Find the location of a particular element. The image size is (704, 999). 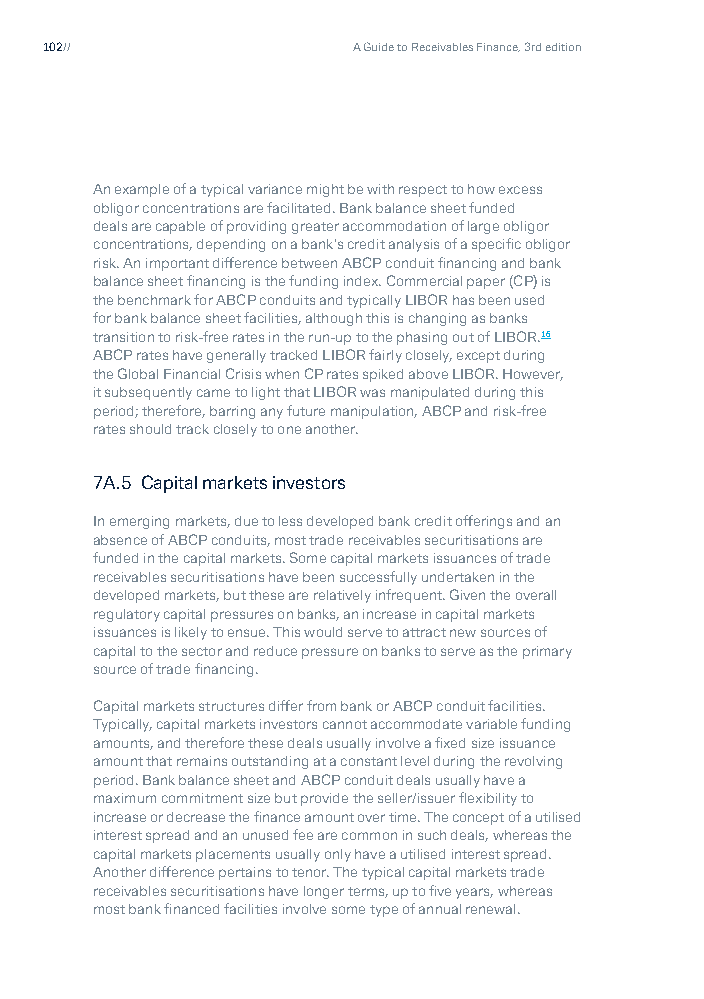

Guide is located at coordinates (379, 46).
